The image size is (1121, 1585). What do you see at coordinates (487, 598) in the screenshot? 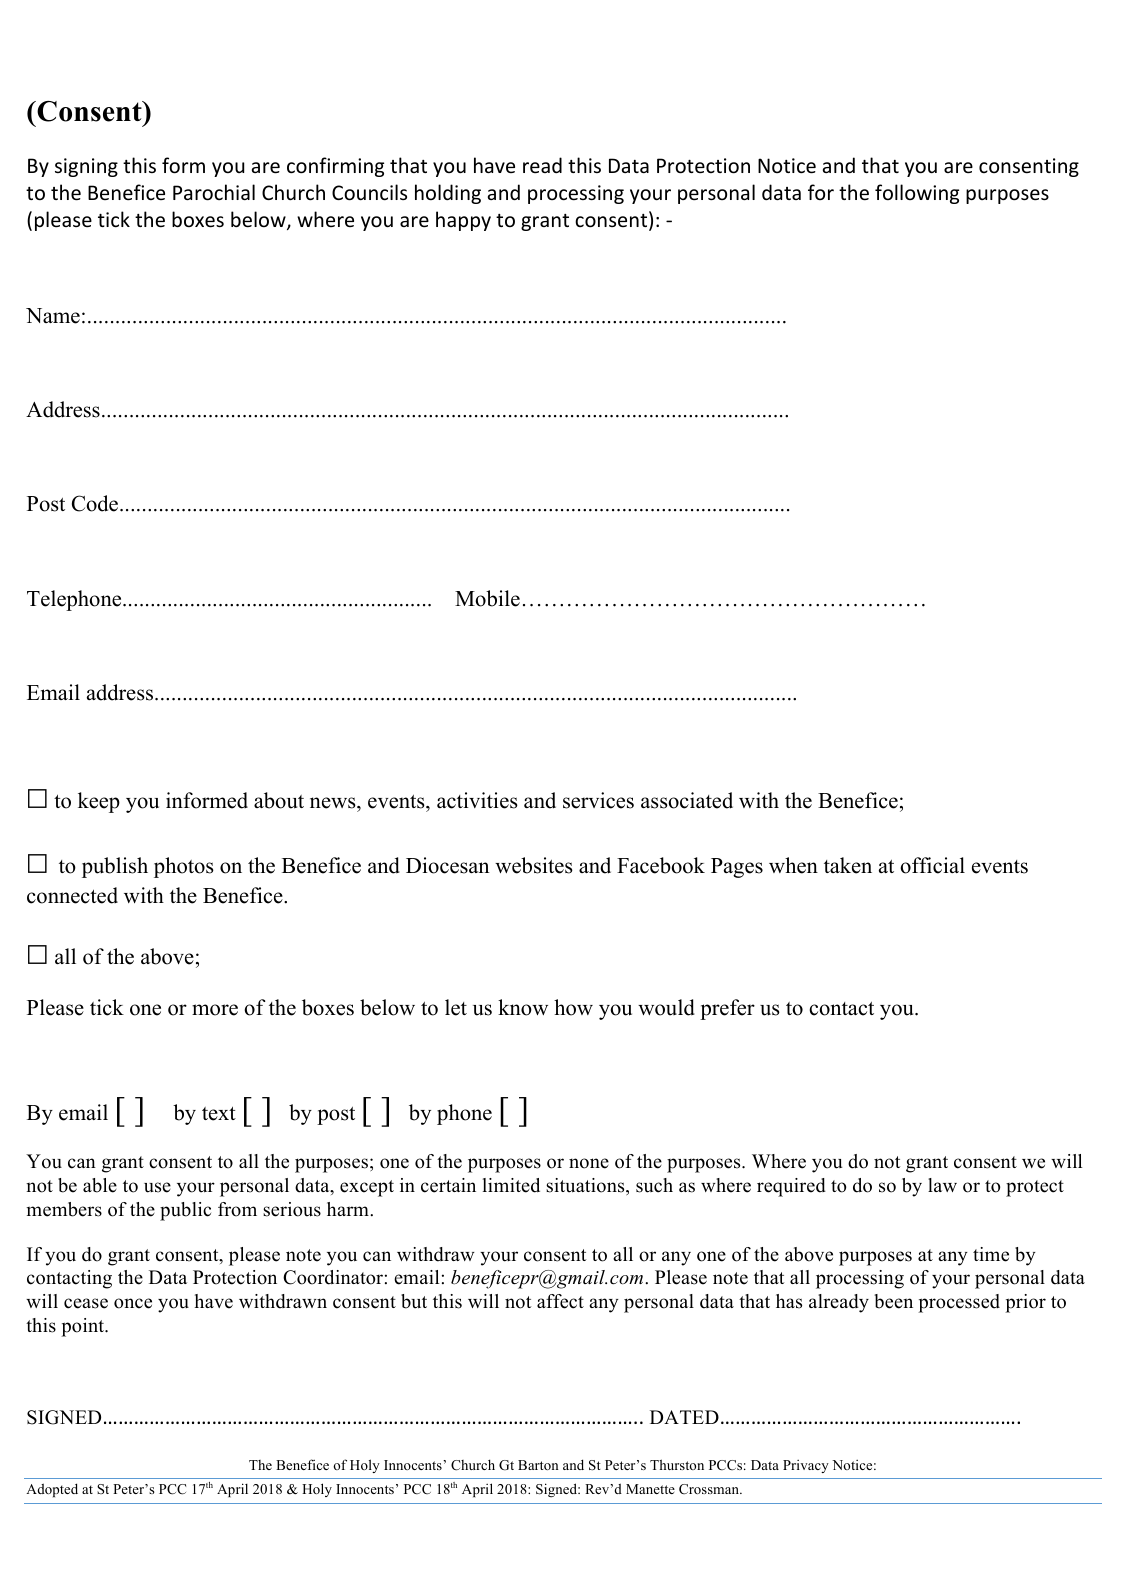
I see `Mobile` at bounding box center [487, 598].
